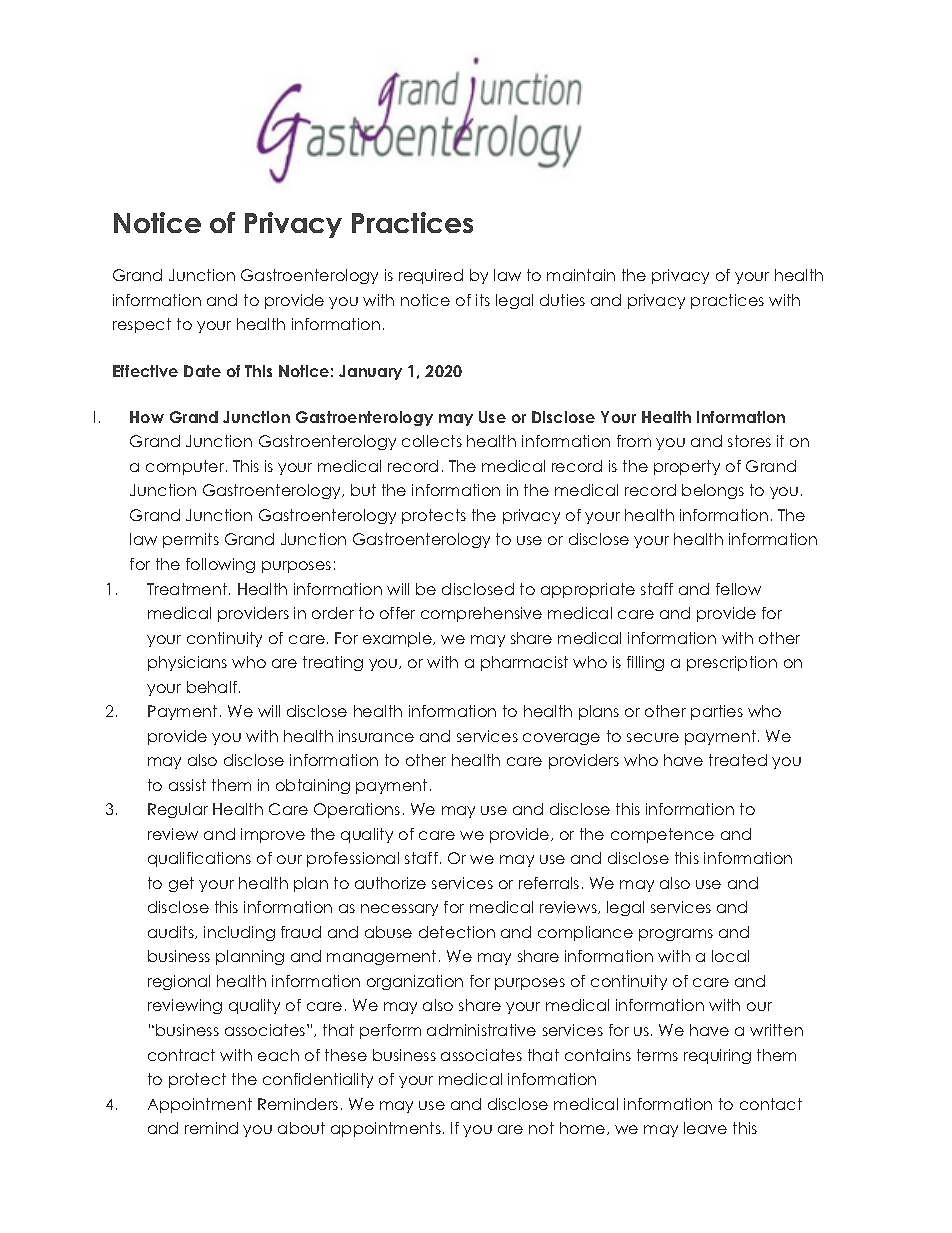 This page has width=952, height=1233. Describe the element at coordinates (581, 275) in the page. I see `maintain` at that location.
